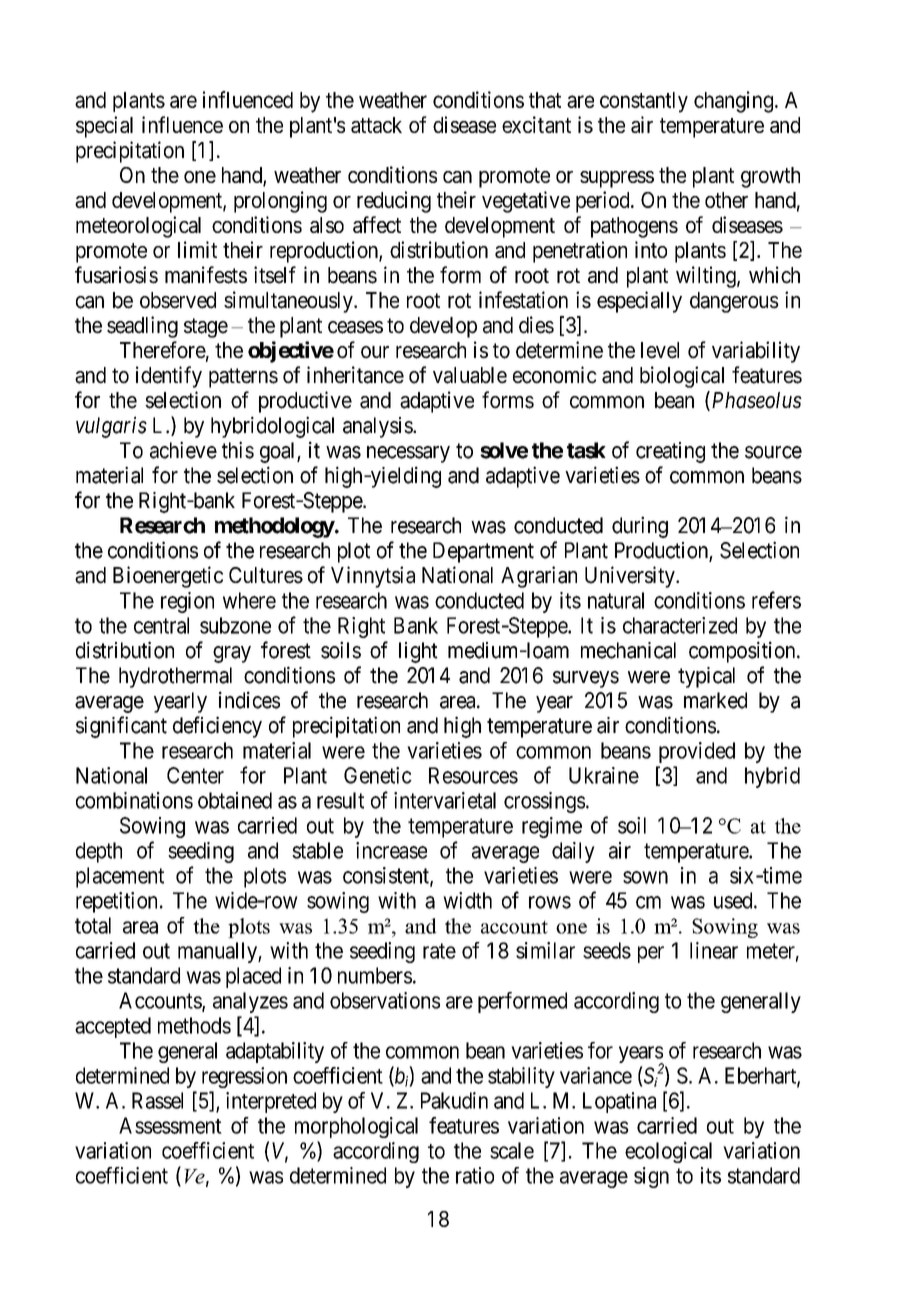 The image size is (924, 1308). I want to click on central, so click(161, 625).
